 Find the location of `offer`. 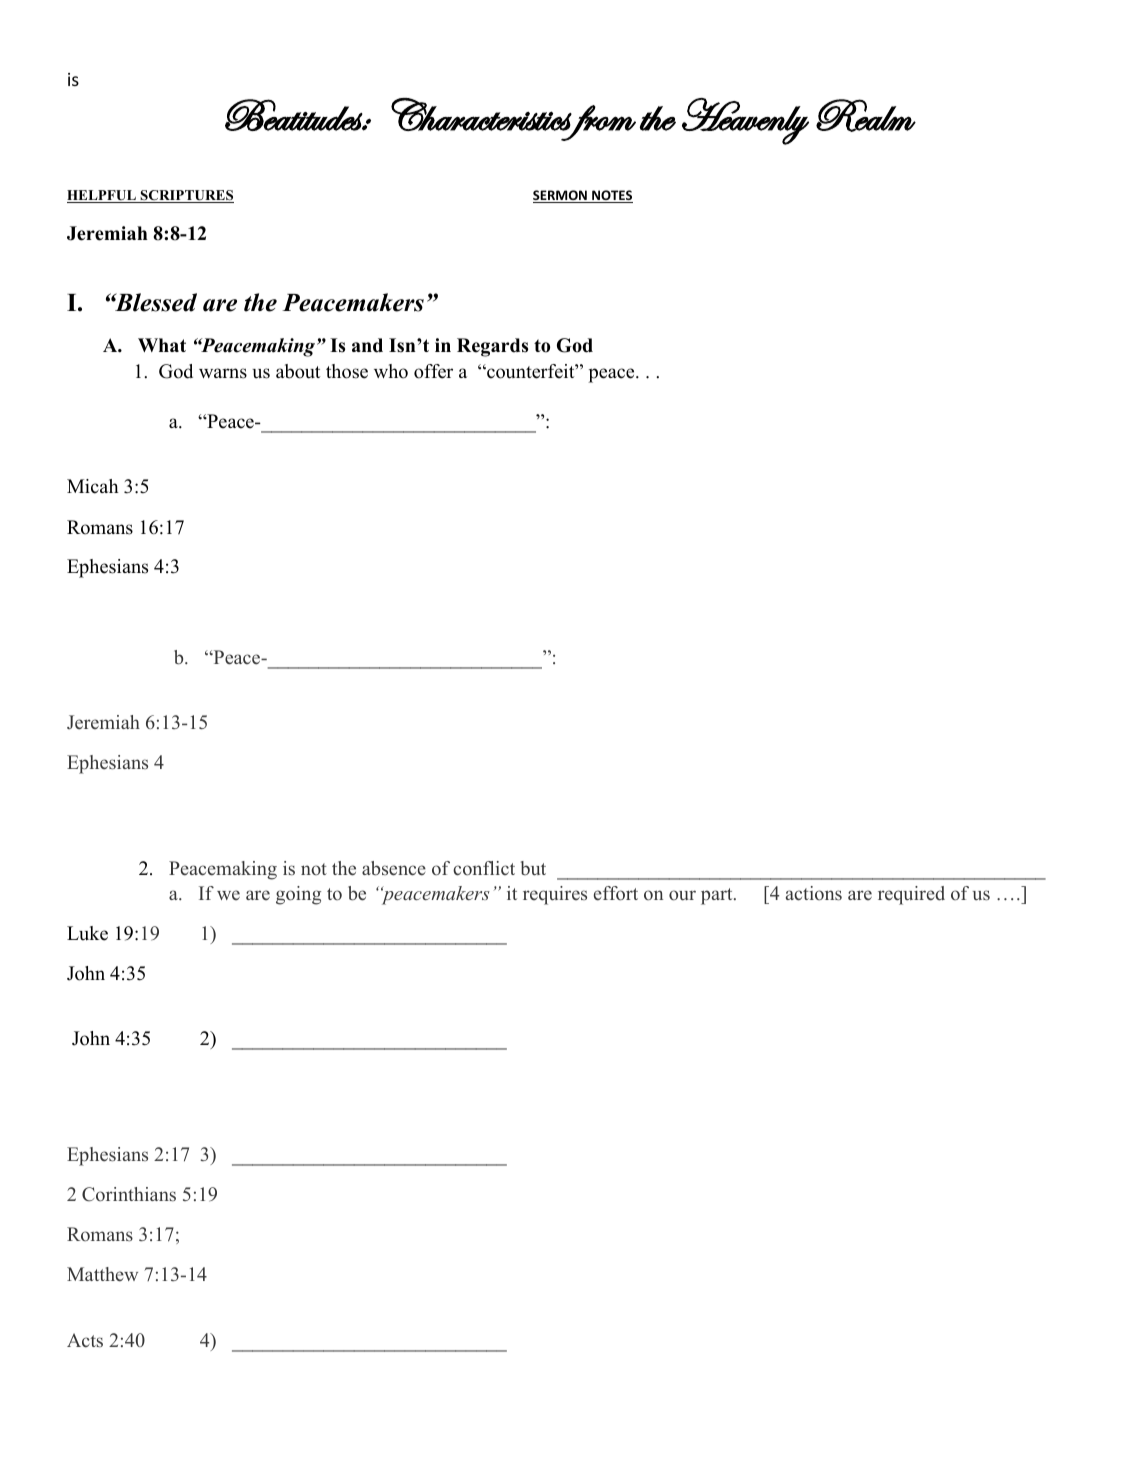

offer is located at coordinates (433, 371).
